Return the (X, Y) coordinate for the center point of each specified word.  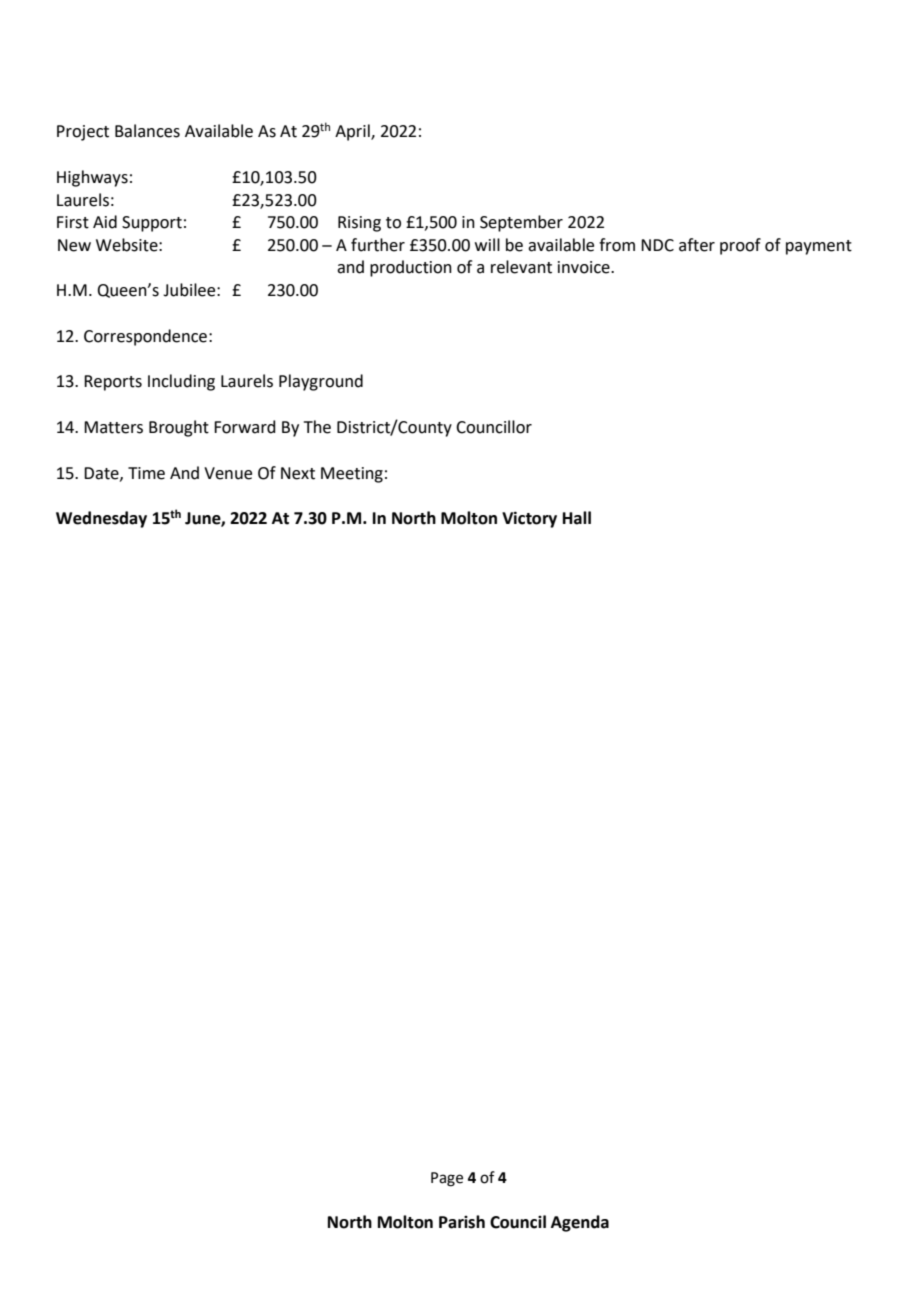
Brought (179, 428)
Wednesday (101, 519)
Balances (147, 131)
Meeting (352, 475)
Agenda (580, 1223)
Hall (577, 518)
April (353, 132)
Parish (462, 1222)
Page (447, 1179)
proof (740, 246)
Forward (245, 427)
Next (298, 473)
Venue (228, 473)
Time (146, 473)
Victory (529, 519)
